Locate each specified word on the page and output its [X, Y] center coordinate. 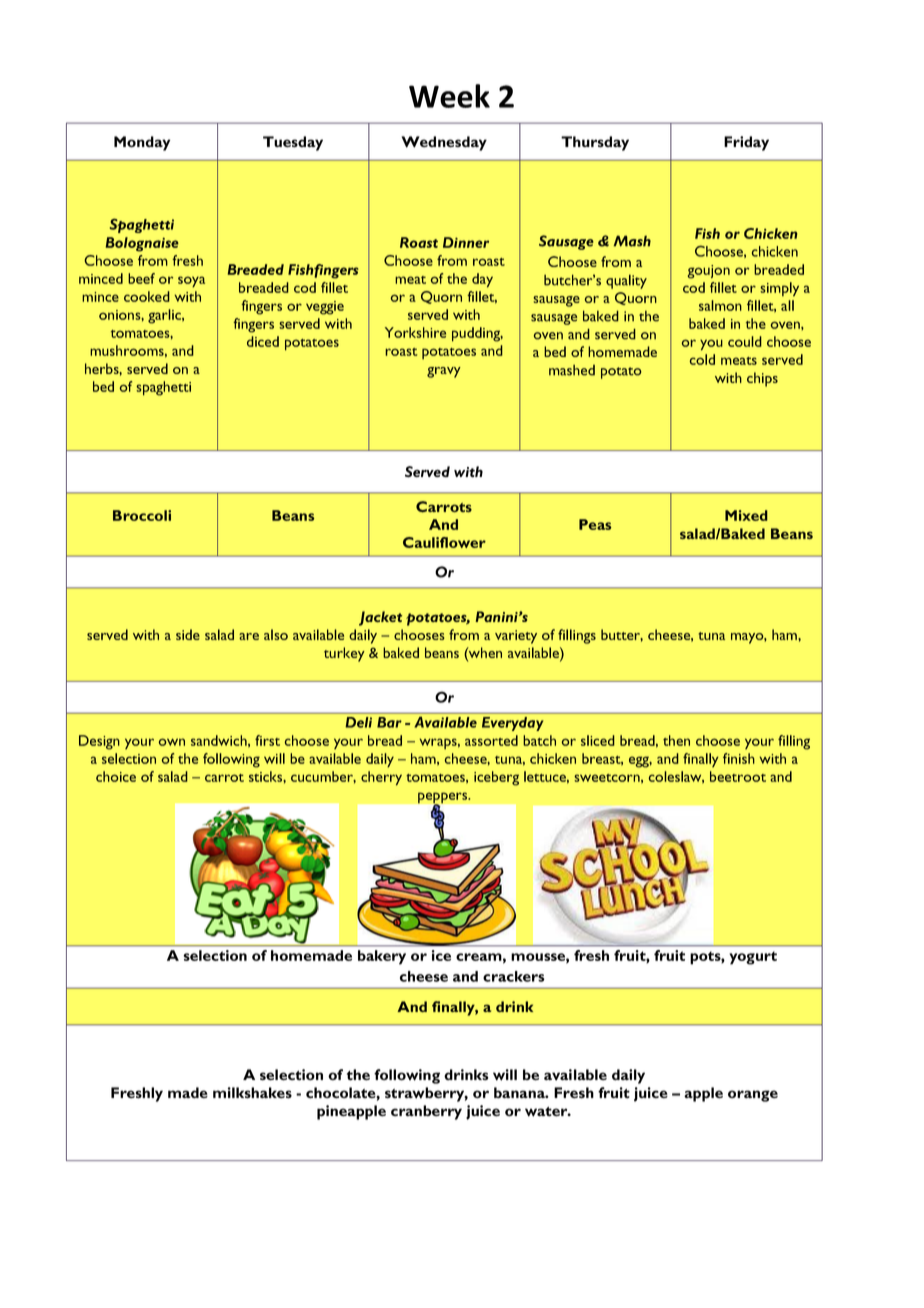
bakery [382, 957]
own [171, 742]
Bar [389, 722]
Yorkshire [415, 332]
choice [116, 776]
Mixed [746, 515]
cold [702, 359]
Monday [142, 143]
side [188, 634]
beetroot [738, 776]
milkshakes [252, 1092]
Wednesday [444, 143]
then [676, 740]
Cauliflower [444, 542]
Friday [746, 143]
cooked [147, 296]
